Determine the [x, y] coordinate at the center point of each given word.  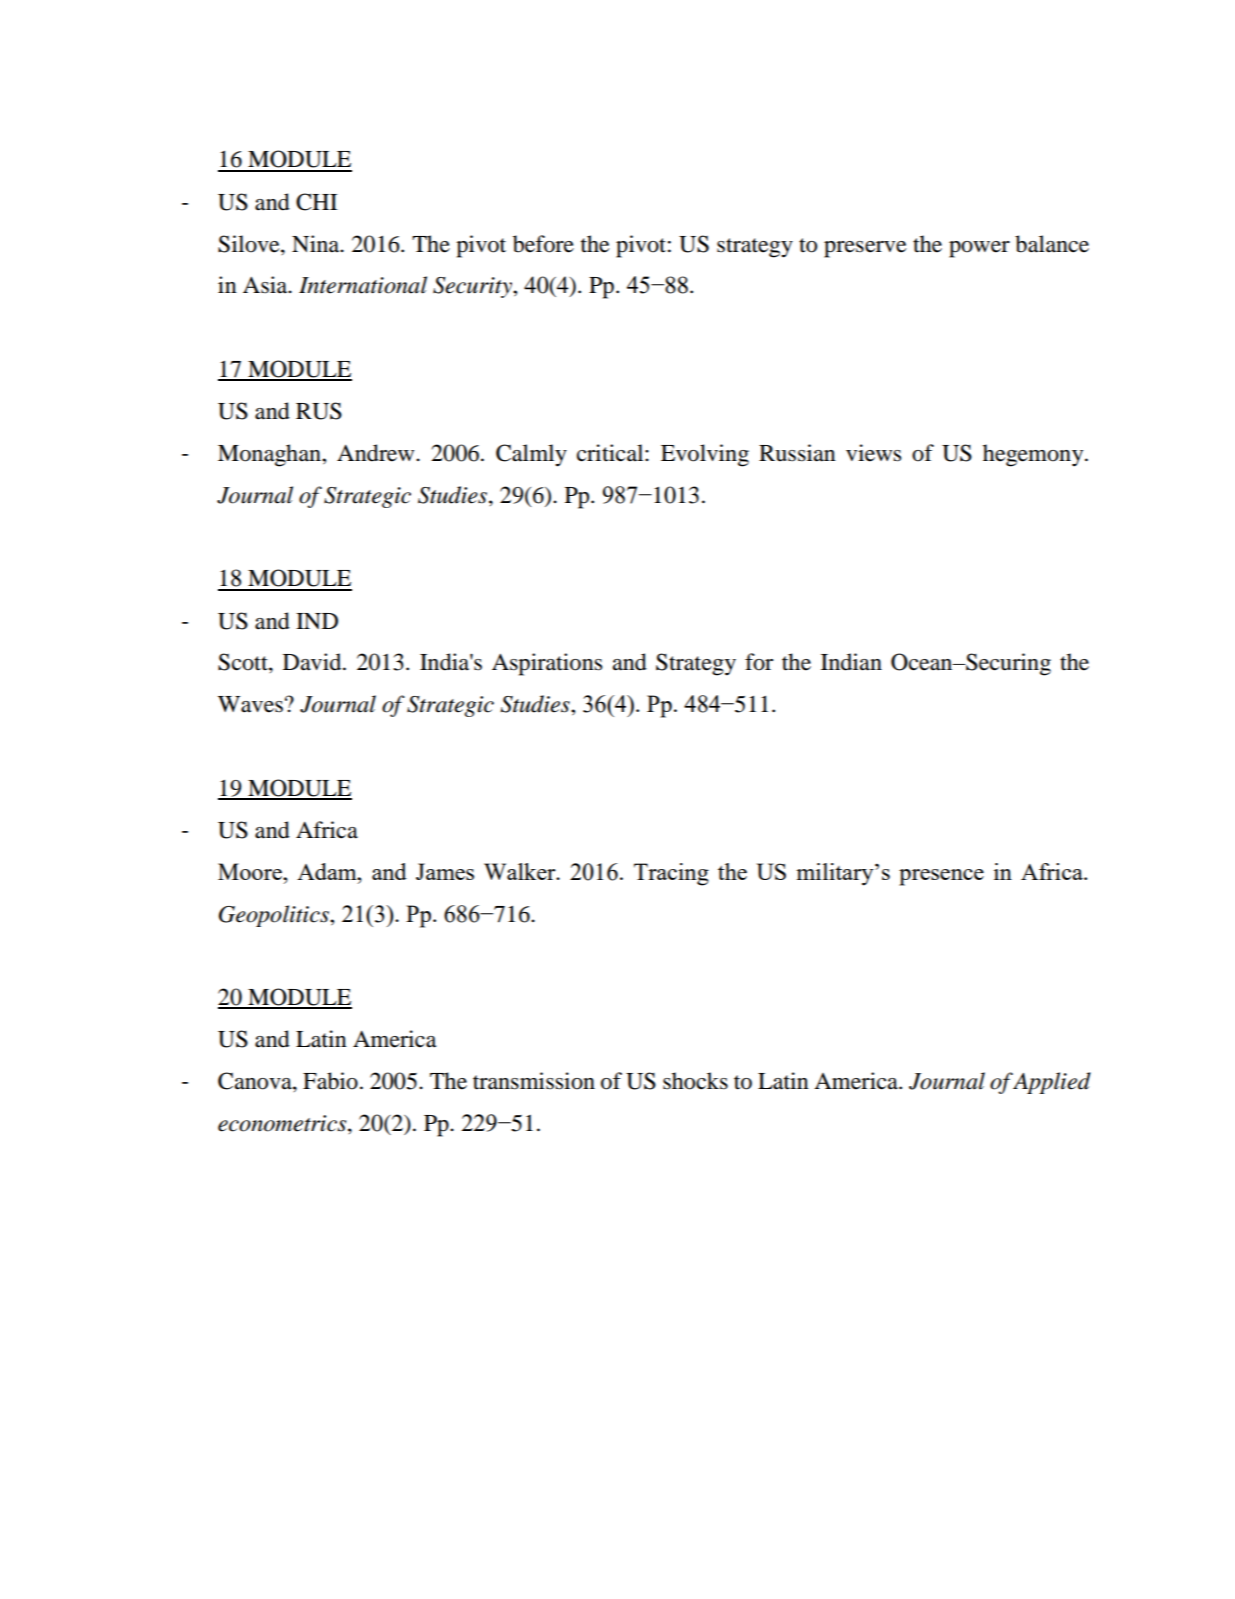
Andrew [377, 453]
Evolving [705, 455]
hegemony [1034, 455]
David [313, 662]
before [543, 244]
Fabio [330, 1081]
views [873, 453]
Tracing [671, 874]
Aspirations [547, 664]
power [979, 249]
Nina [317, 244]
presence [941, 877]
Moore [251, 871]
